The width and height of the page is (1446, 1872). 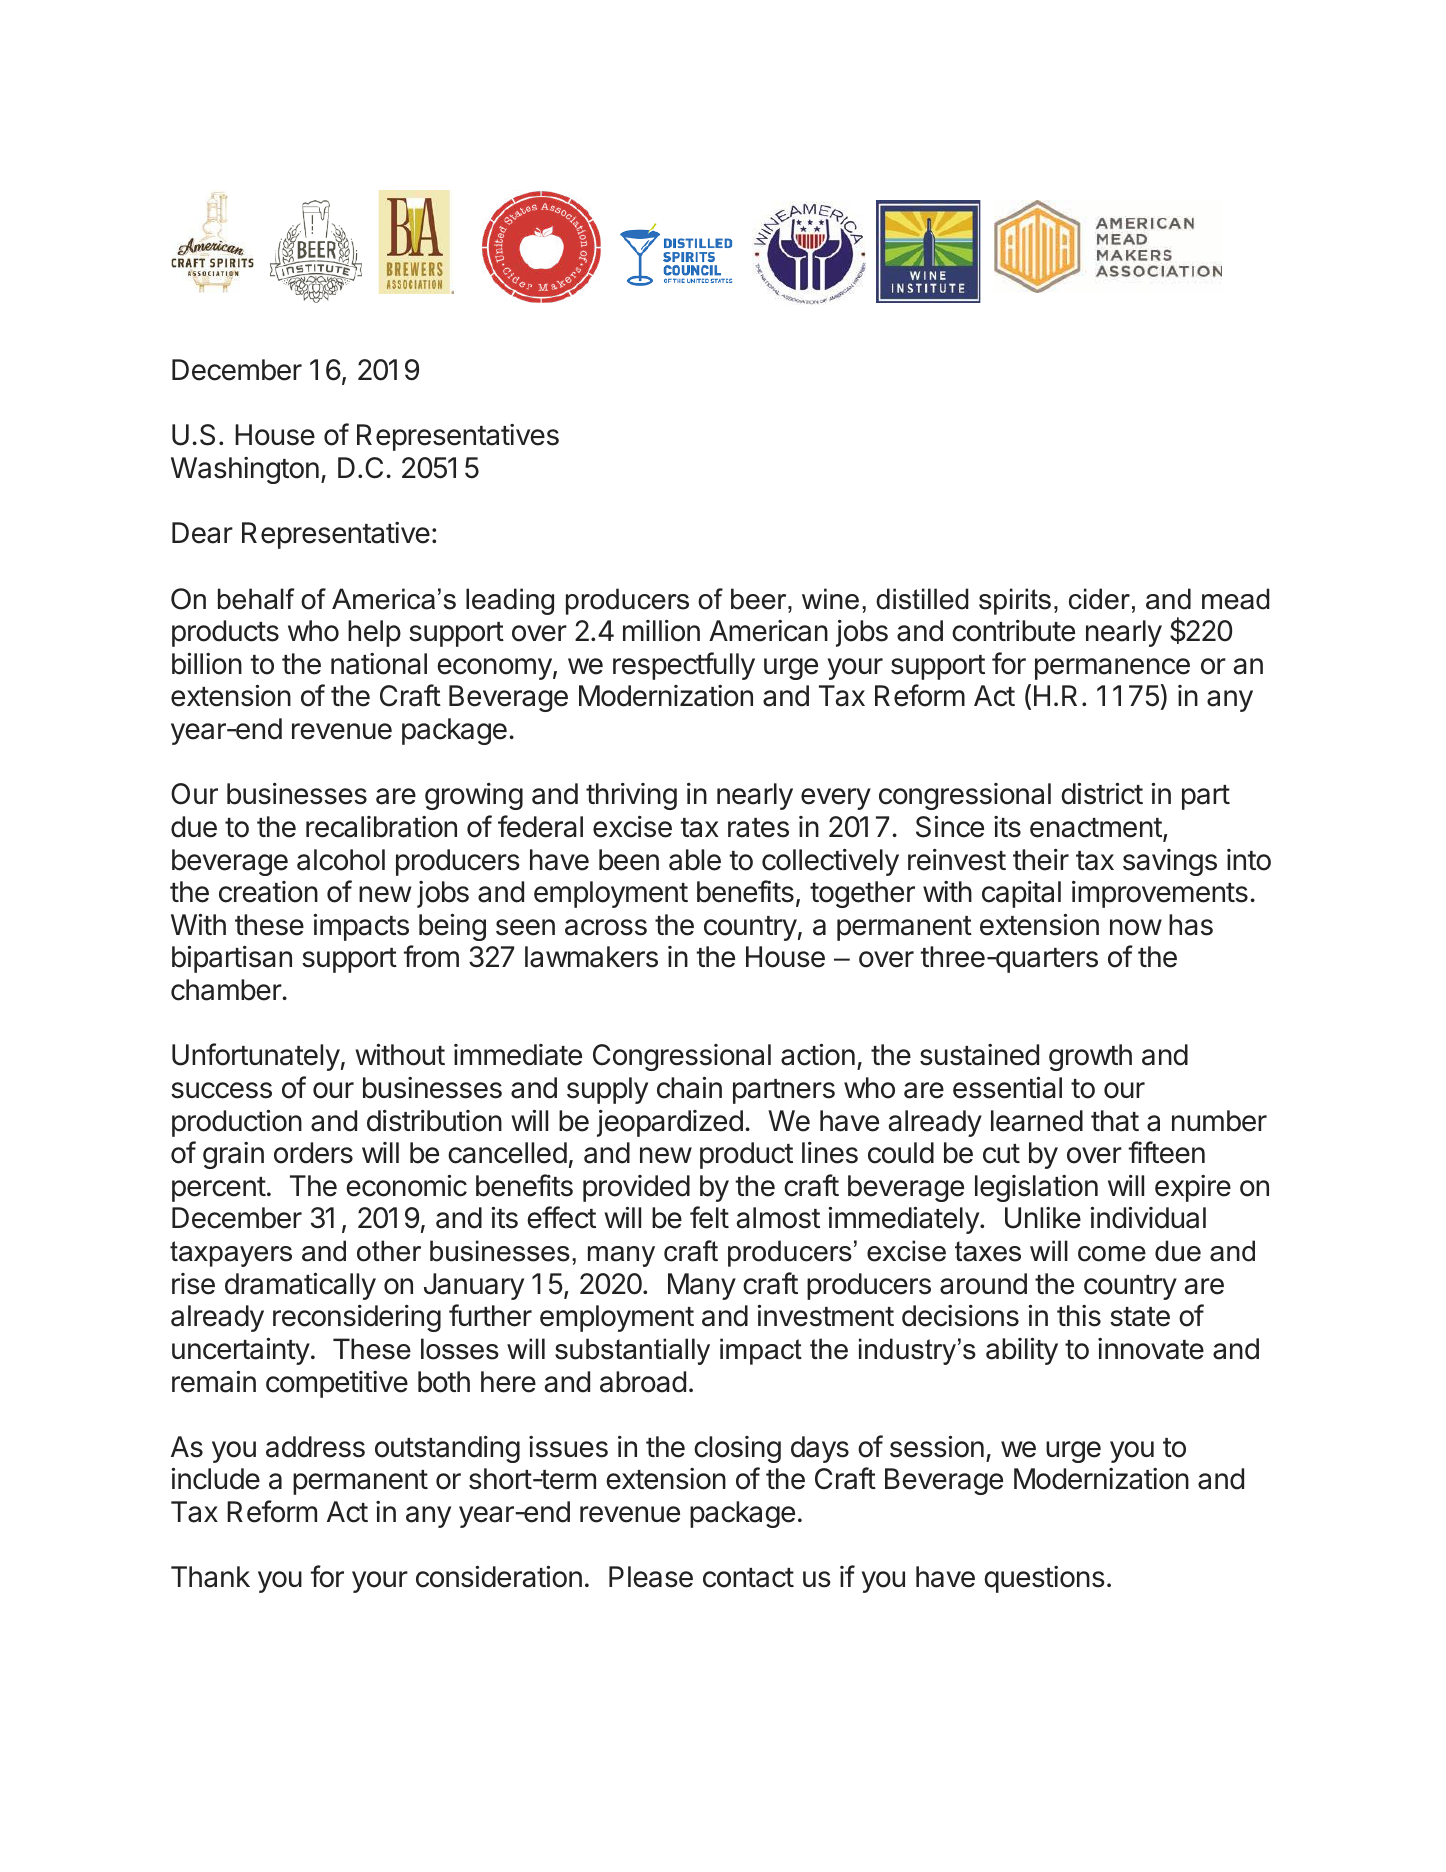 I want to click on mead, so click(x=1236, y=599).
